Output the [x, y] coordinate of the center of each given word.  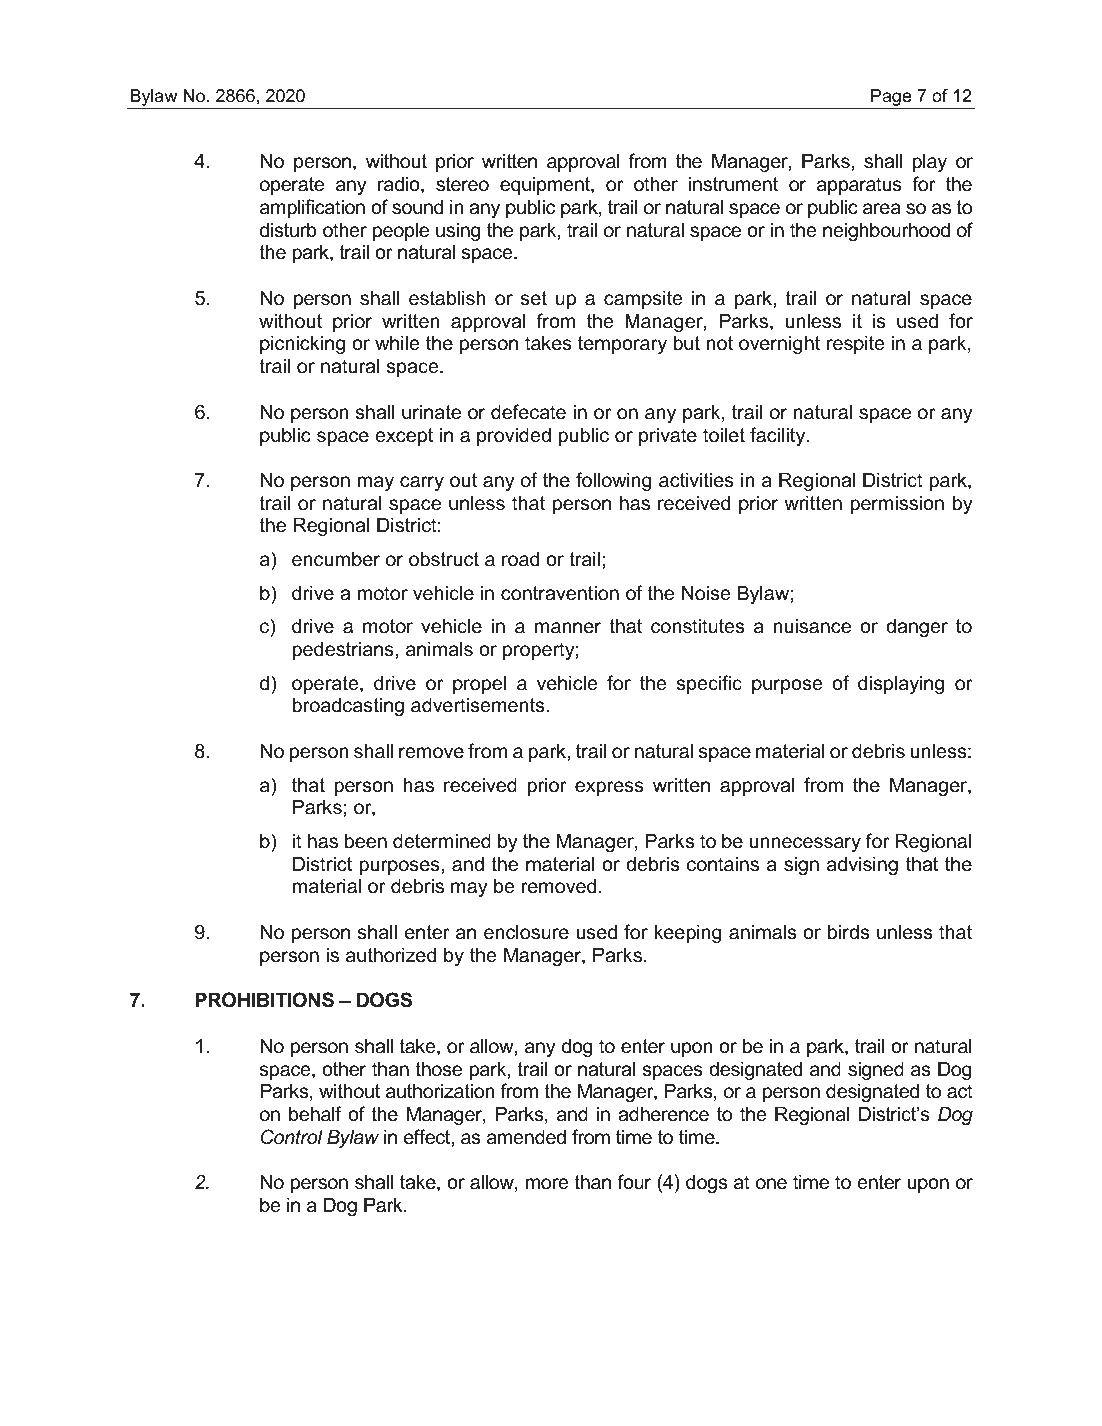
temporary [622, 345]
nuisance [812, 626]
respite [856, 344]
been [366, 841]
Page [891, 99]
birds [848, 932]
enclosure [526, 932]
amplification [312, 208]
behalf [315, 1114]
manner [568, 628]
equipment [546, 185]
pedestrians [344, 650]
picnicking [302, 344]
